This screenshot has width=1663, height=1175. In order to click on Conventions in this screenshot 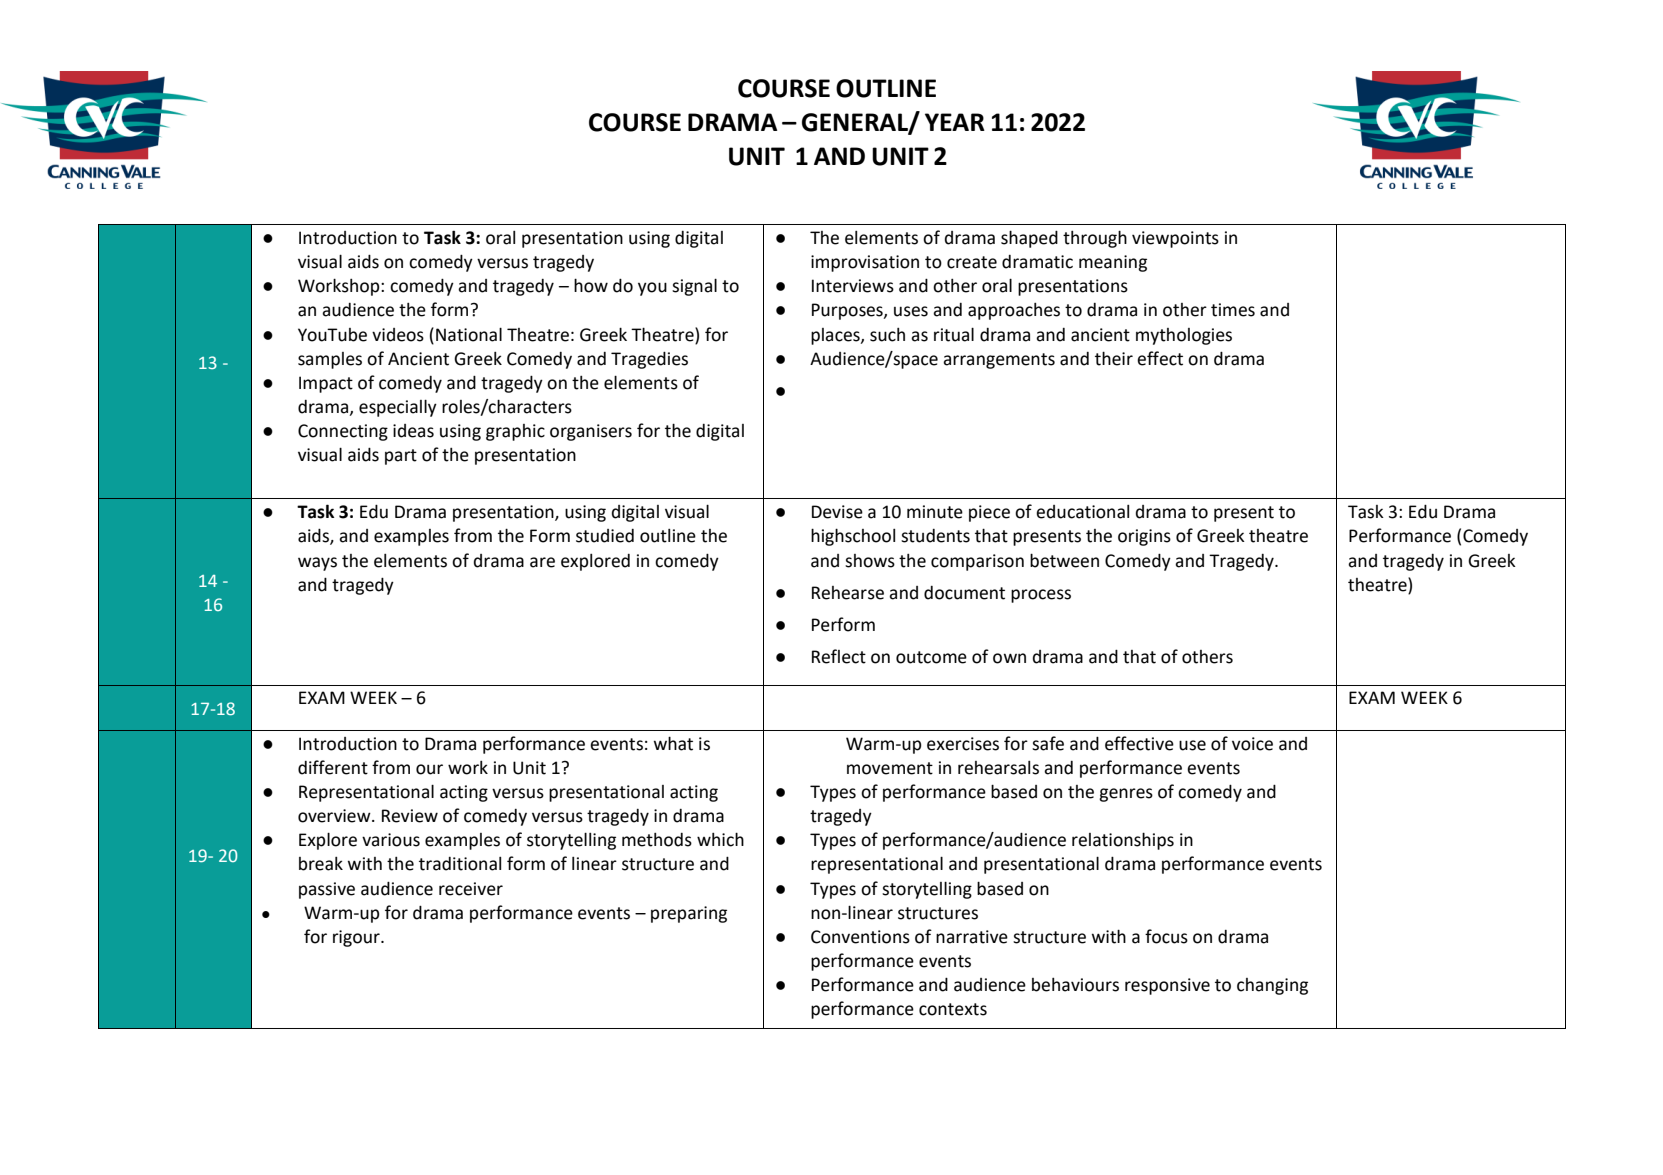, I will do `click(860, 937)`.
